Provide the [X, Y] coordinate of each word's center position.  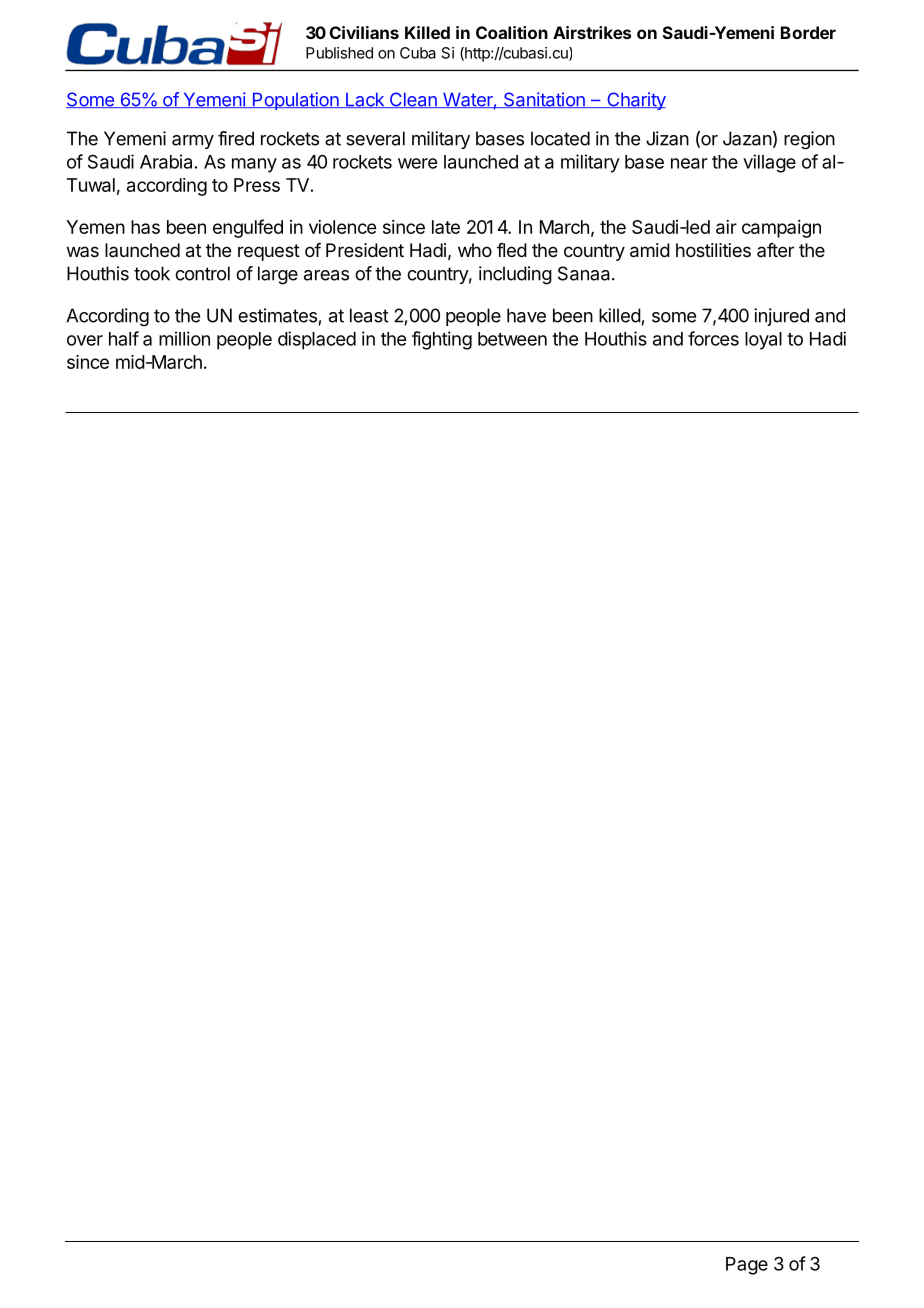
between [512, 339]
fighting [442, 340]
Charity [635, 101]
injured [781, 317]
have [526, 315]
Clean [413, 100]
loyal [763, 341]
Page [747, 1266]
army [193, 142]
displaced [317, 340]
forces [713, 338]
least [369, 315]
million [184, 338]
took [152, 273]
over [85, 340]
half [124, 338]
